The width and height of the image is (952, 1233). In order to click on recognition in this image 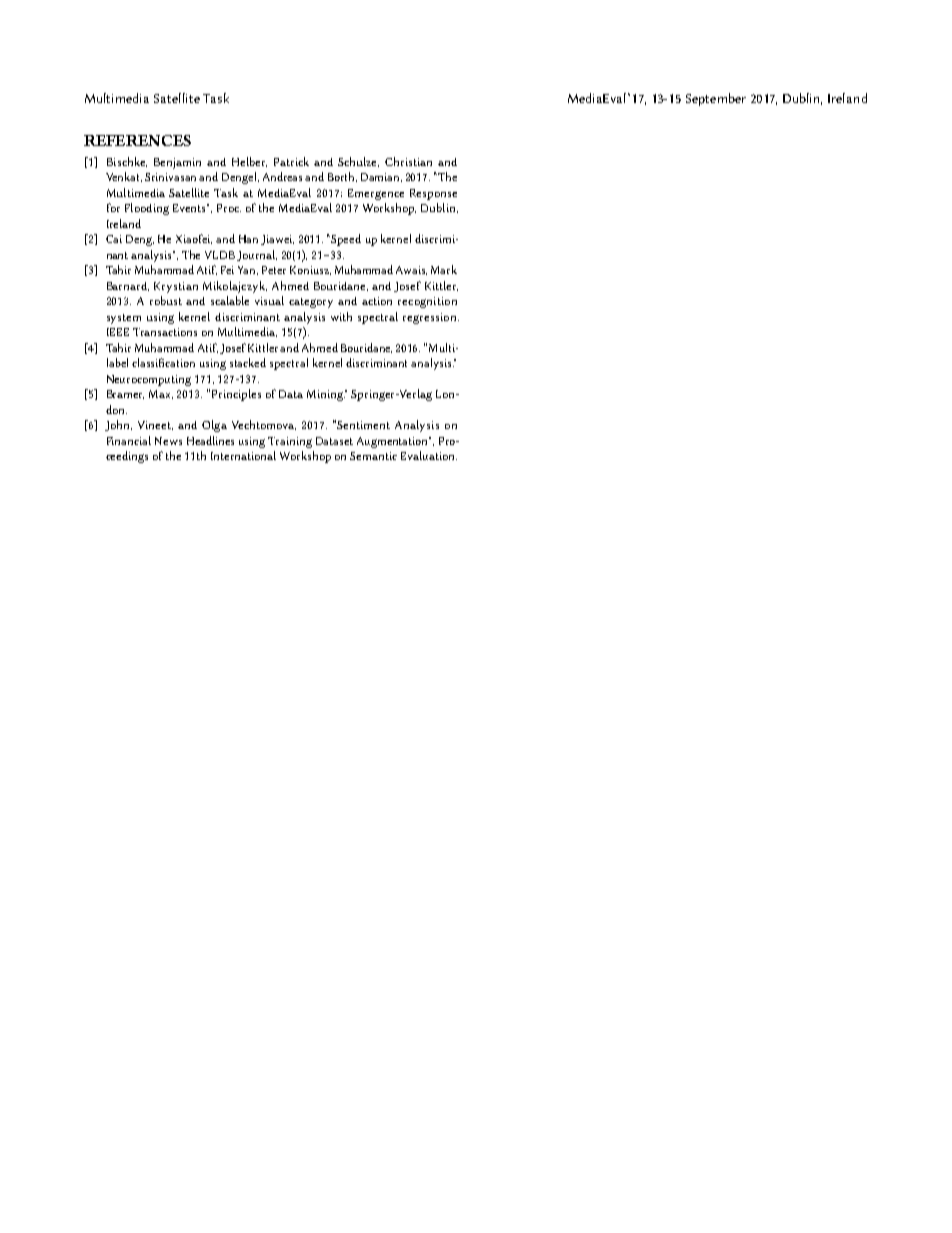, I will do `click(427, 302)`.
